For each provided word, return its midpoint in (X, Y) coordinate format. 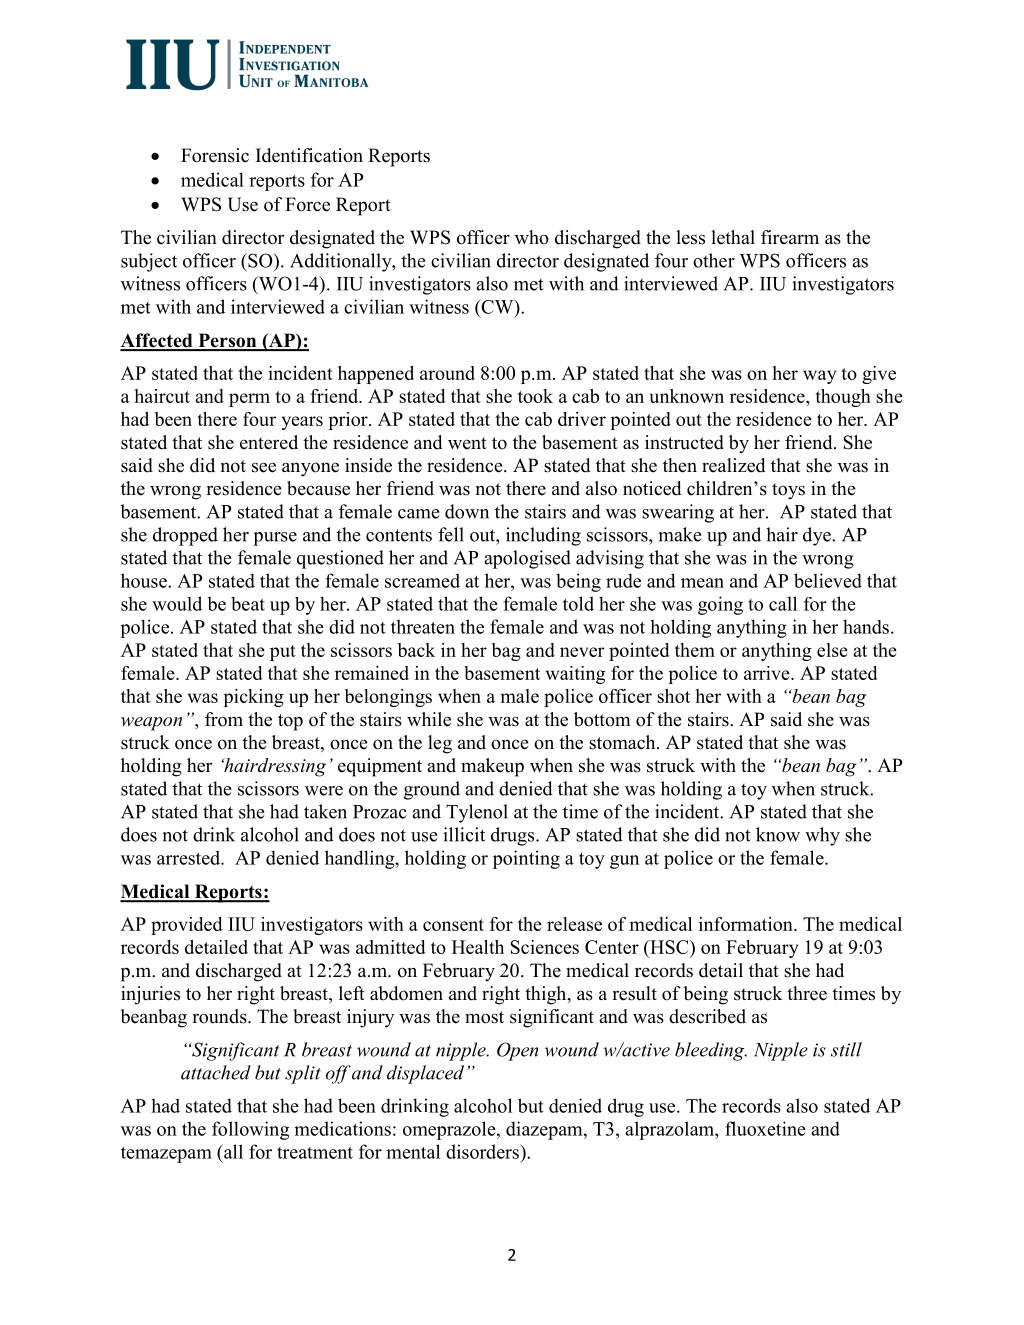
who (532, 237)
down (467, 511)
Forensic (215, 155)
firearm (790, 237)
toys (788, 491)
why (822, 836)
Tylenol (477, 813)
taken (325, 811)
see (264, 467)
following (250, 1130)
